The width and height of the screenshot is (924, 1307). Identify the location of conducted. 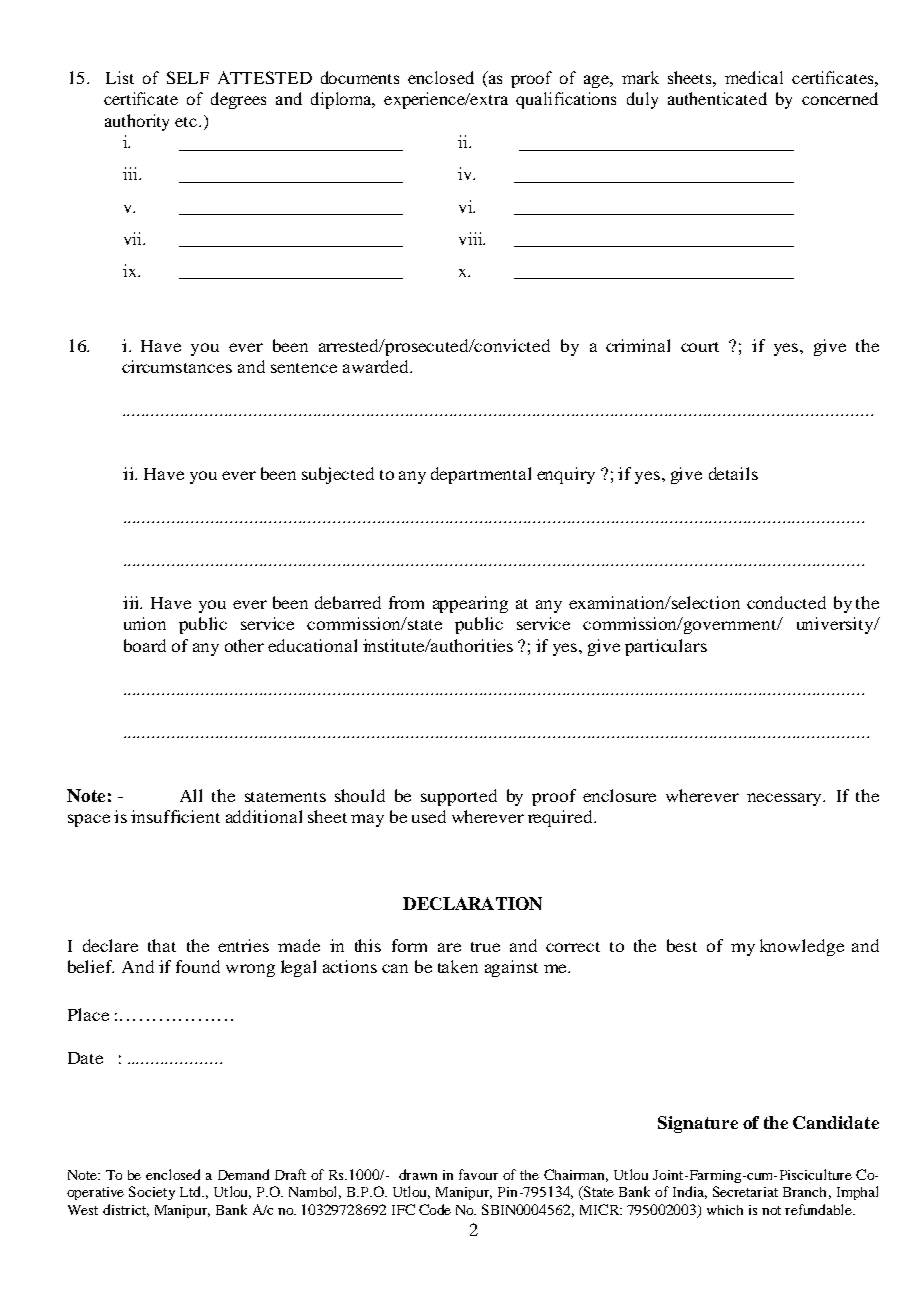
(786, 602).
